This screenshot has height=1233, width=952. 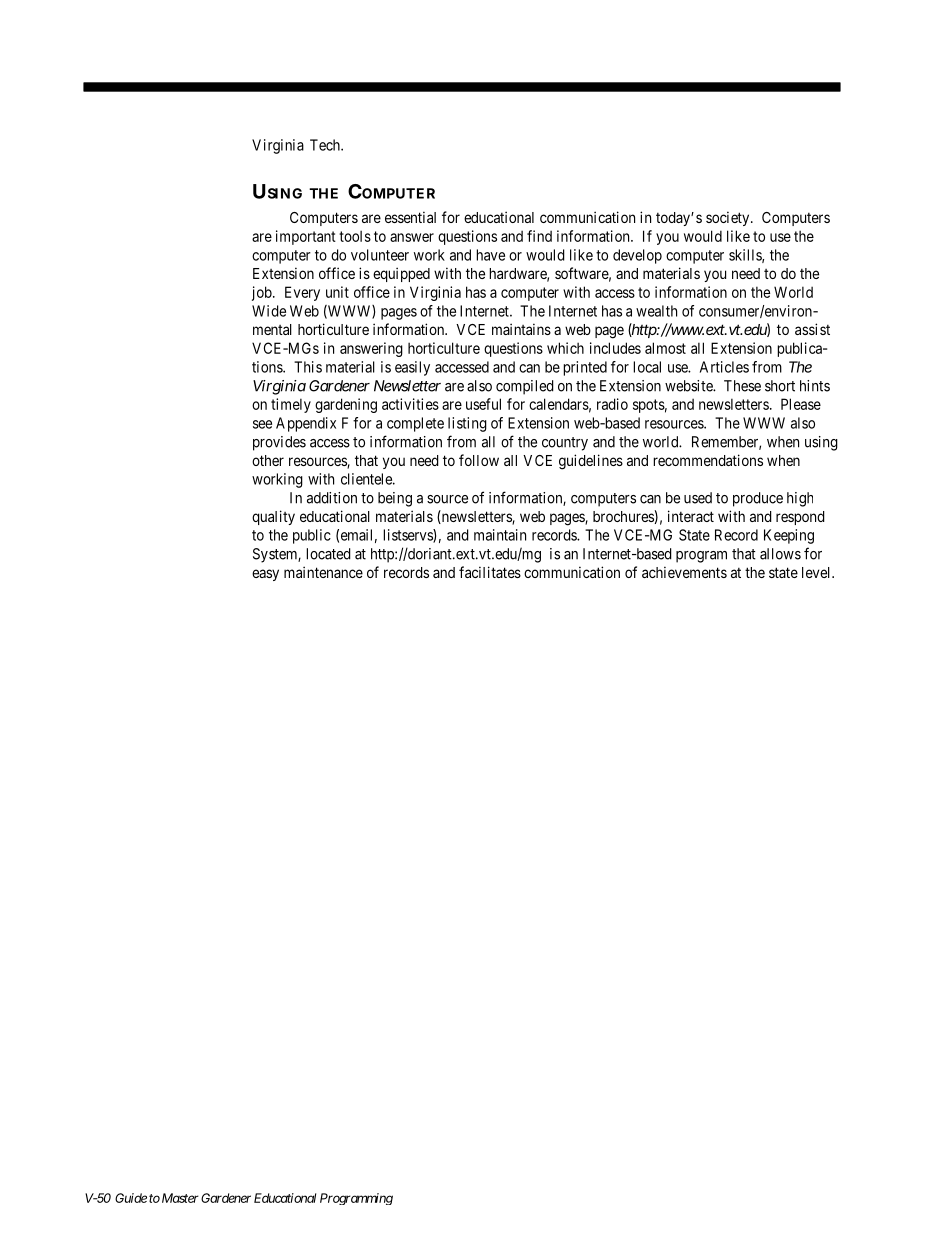 What do you see at coordinates (812, 329) in the screenshot?
I see `assist` at bounding box center [812, 329].
